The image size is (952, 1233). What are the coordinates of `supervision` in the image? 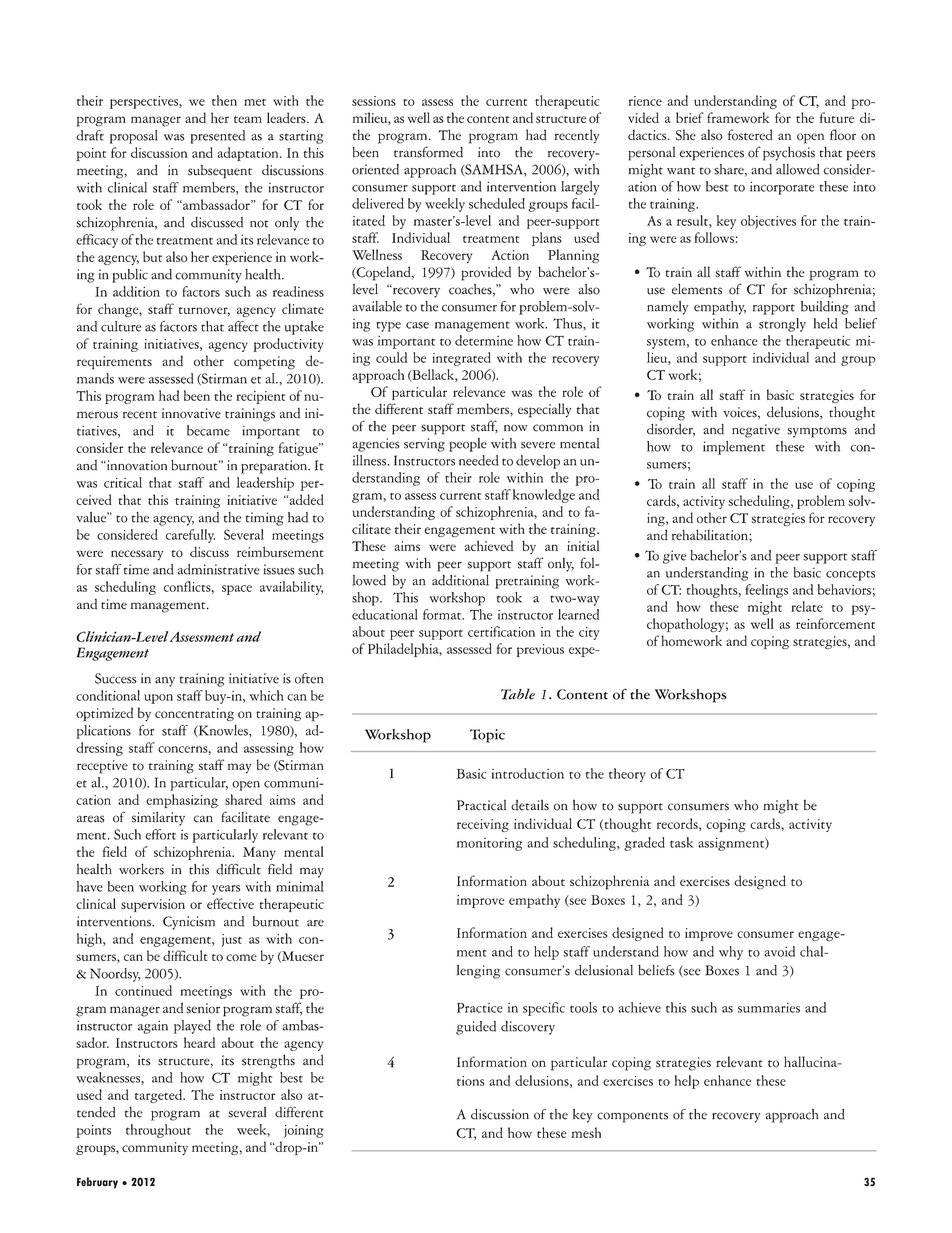 It's located at (153, 905).
